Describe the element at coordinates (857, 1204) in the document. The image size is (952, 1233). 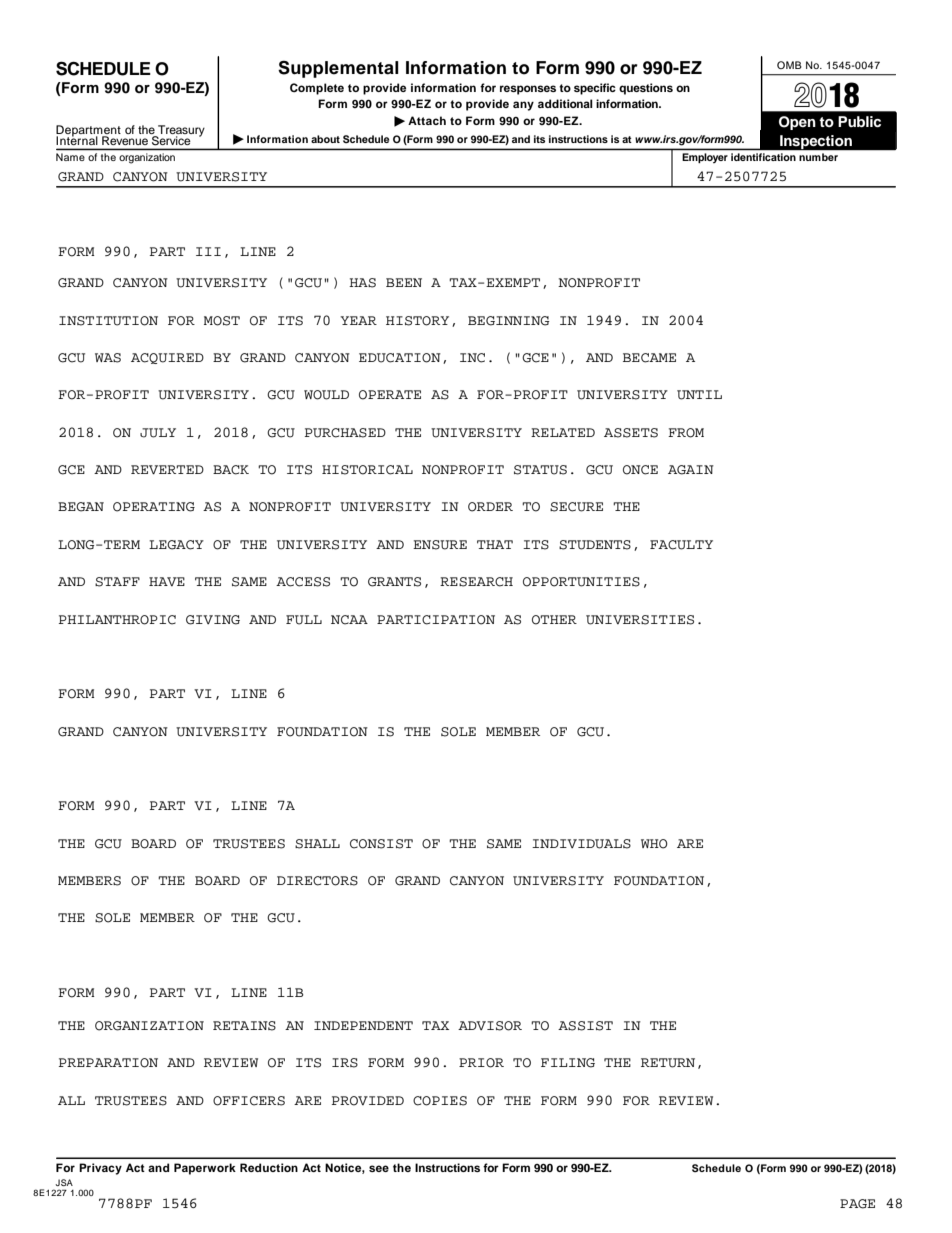
I see `PAGE` at that location.
